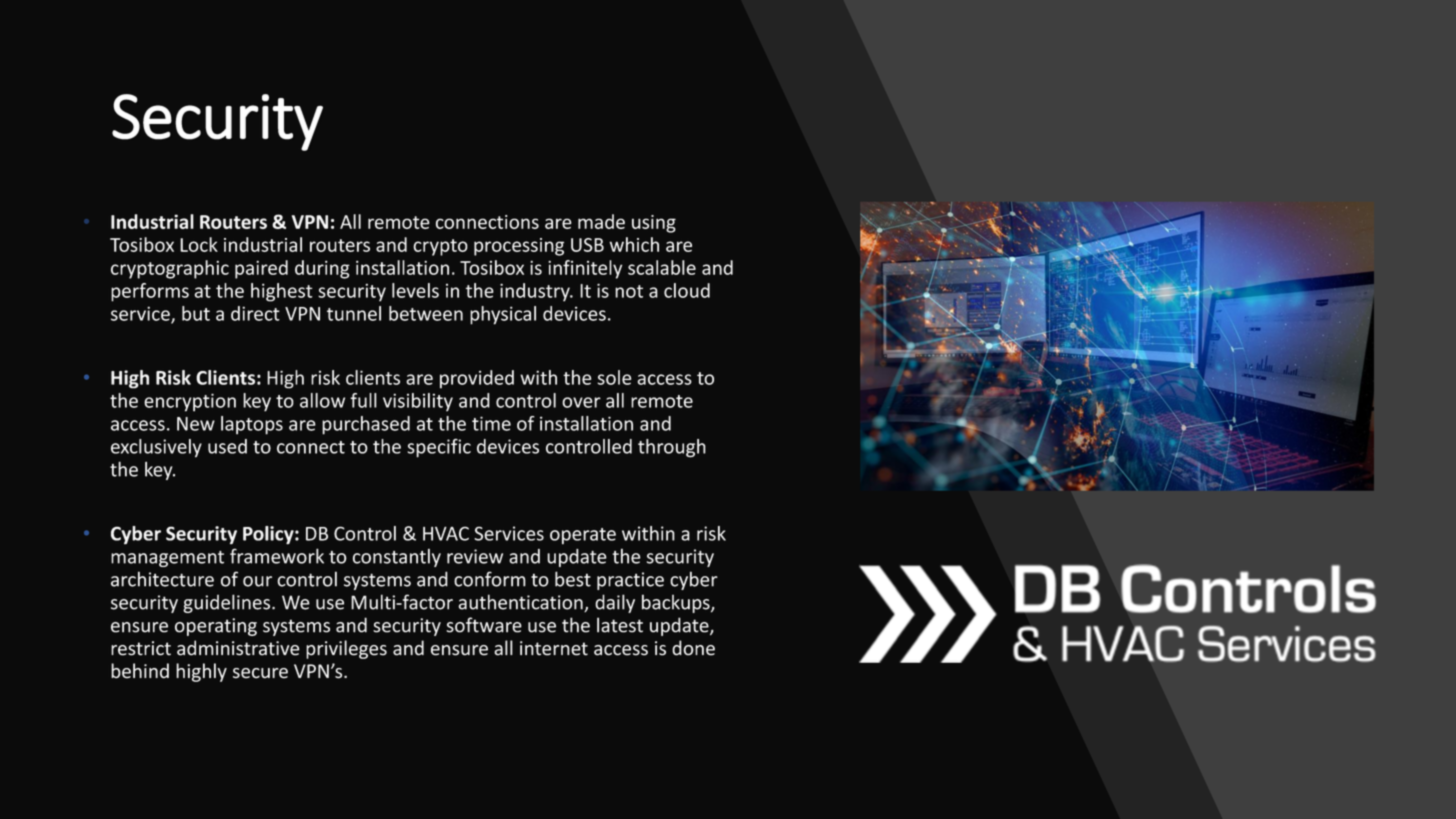  Describe the element at coordinates (634, 244) in the screenshot. I see `which` at that location.
